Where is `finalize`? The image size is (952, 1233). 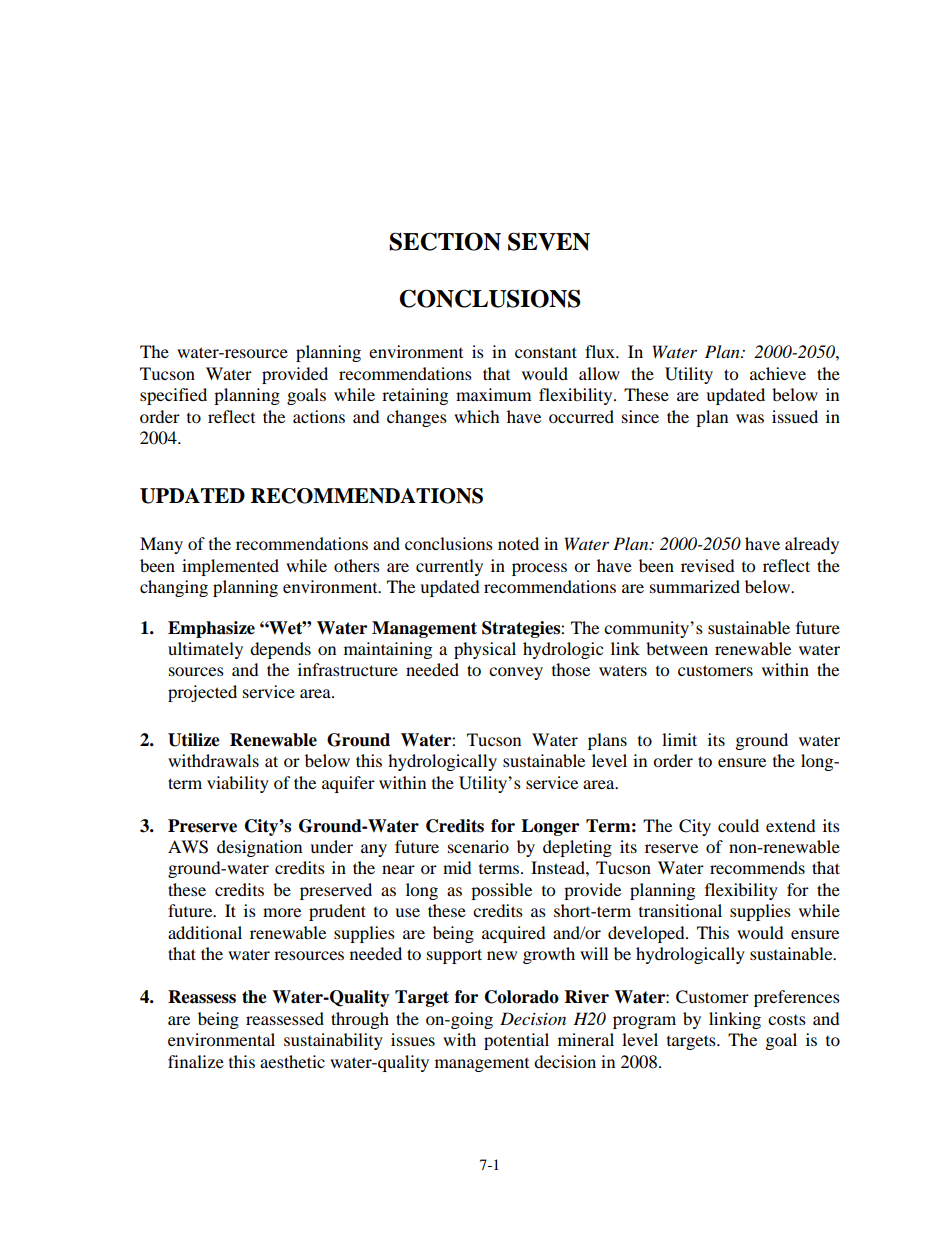 finalize is located at coordinates (196, 1061).
